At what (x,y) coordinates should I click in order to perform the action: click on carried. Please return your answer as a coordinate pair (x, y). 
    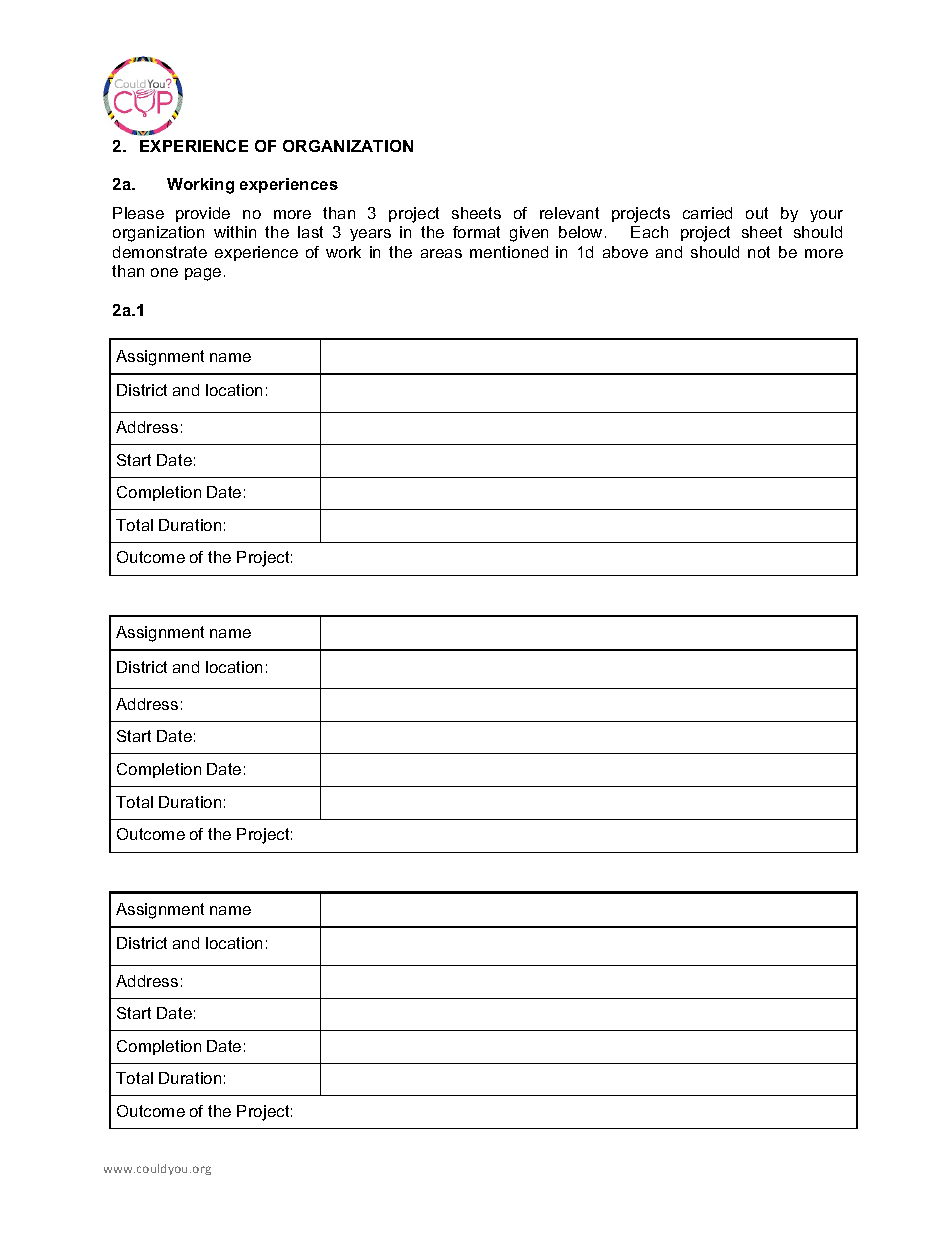
    Looking at the image, I should click on (707, 213).
